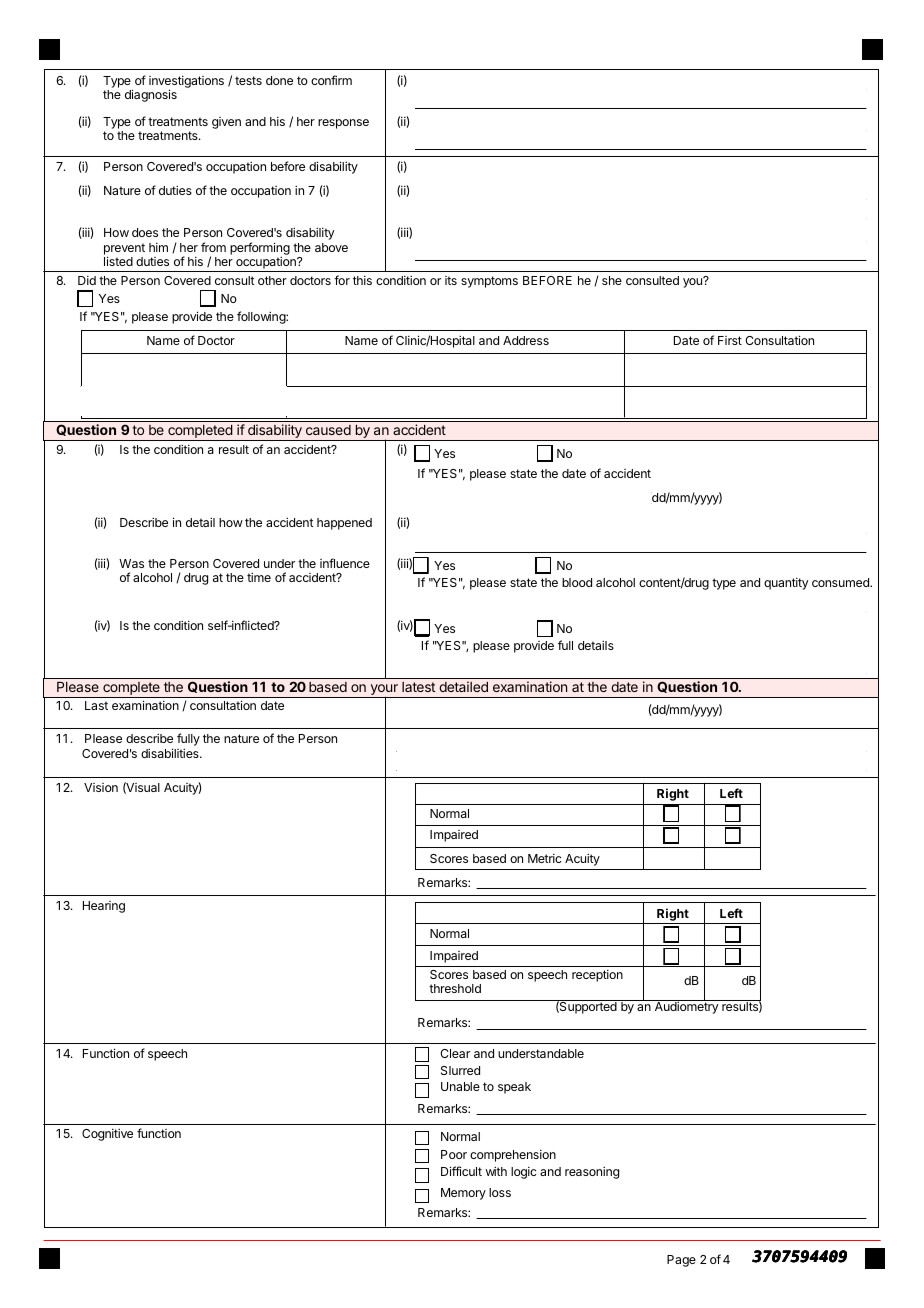 This image has height=1308, width=924. What do you see at coordinates (786, 584) in the image?
I see `quantity` at bounding box center [786, 584].
